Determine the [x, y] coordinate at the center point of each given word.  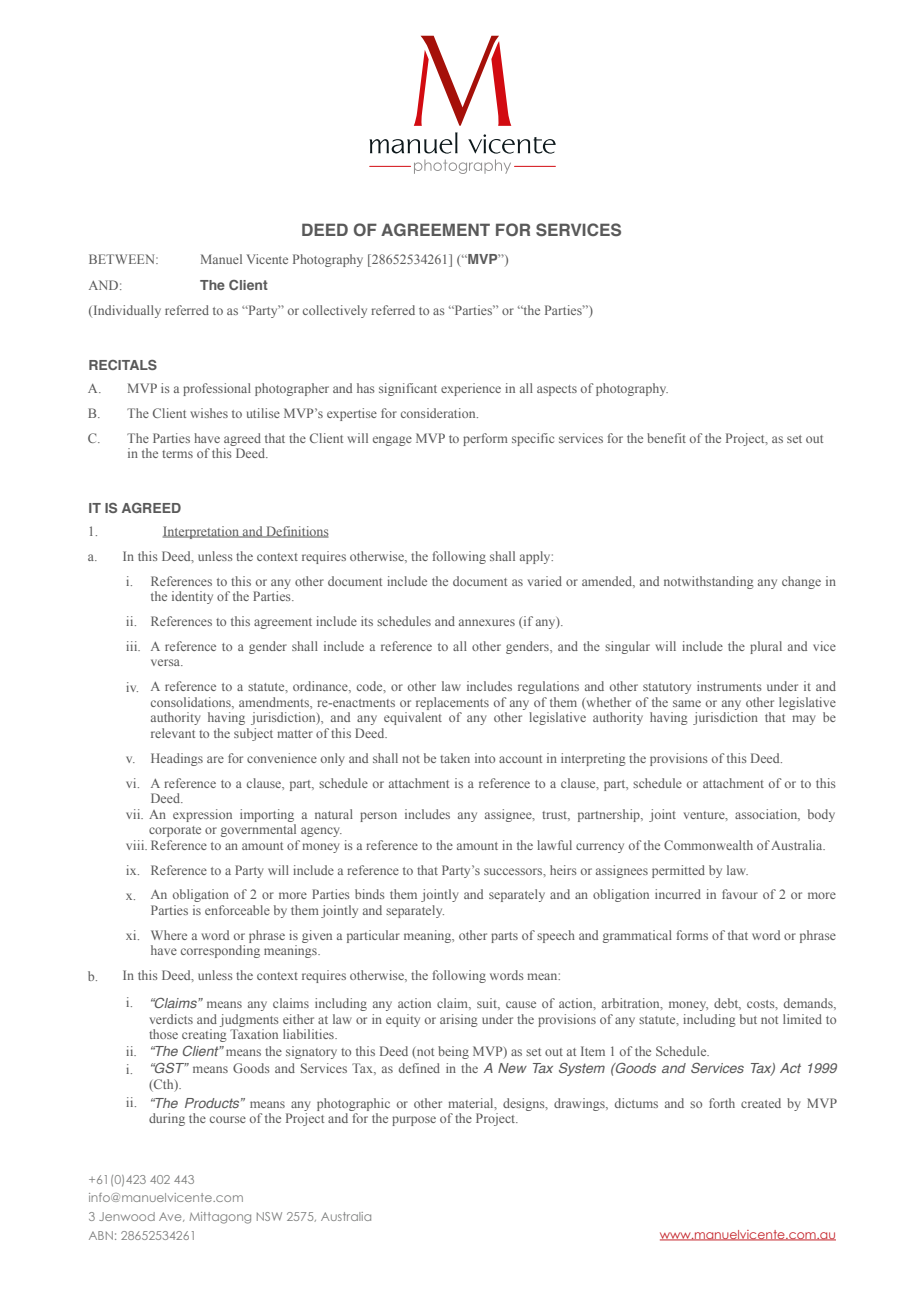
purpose [414, 1121]
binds [370, 894]
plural [766, 647]
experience [471, 389]
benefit [666, 438]
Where [169, 935]
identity [192, 597]
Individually [126, 311]
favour [740, 894]
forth [722, 1103]
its [367, 621]
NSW [269, 1216]
